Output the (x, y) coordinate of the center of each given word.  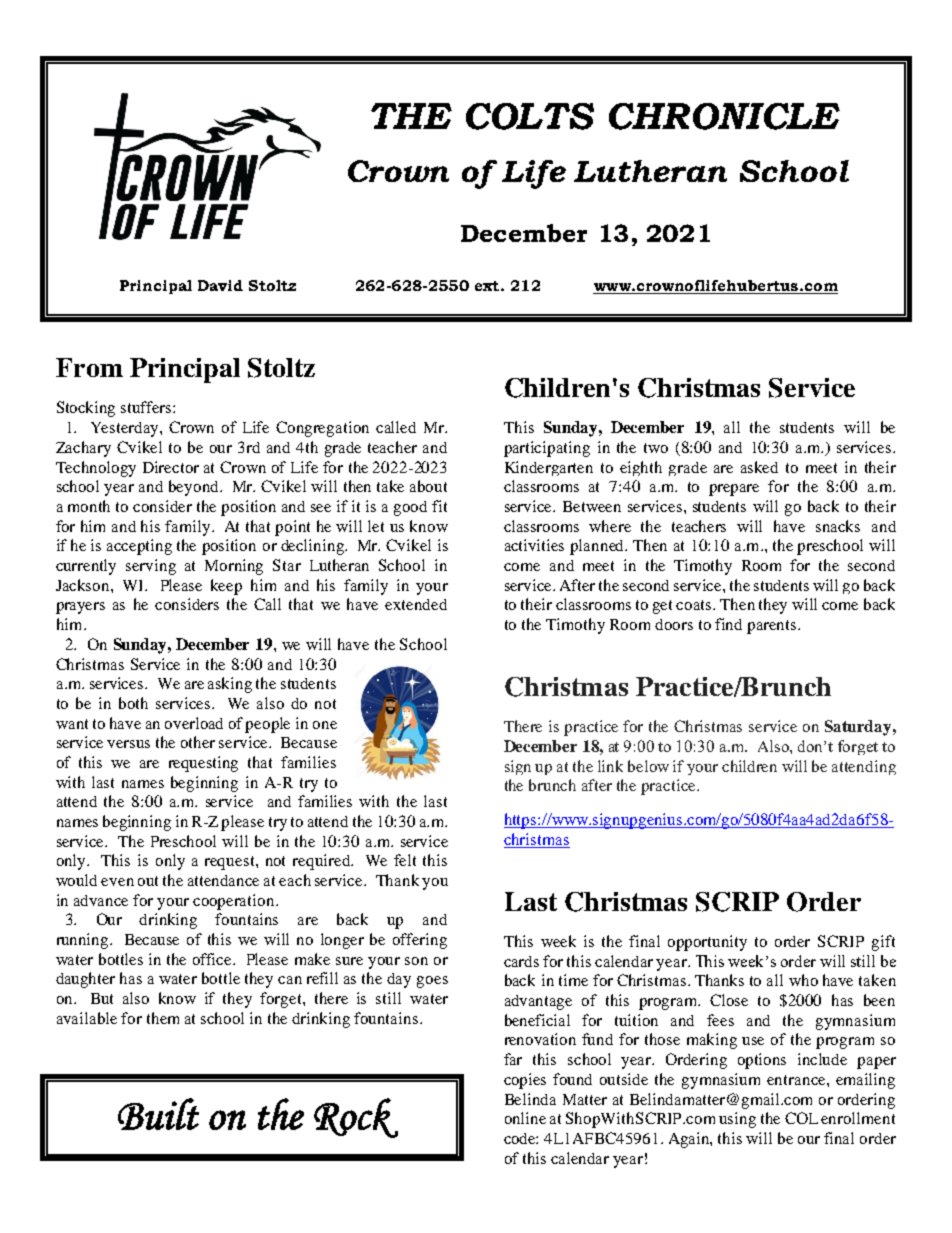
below (648, 766)
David (220, 285)
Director (171, 467)
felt (405, 860)
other (198, 742)
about (428, 486)
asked (759, 467)
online (525, 1118)
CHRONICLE (724, 116)
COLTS (530, 116)
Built (158, 1114)
